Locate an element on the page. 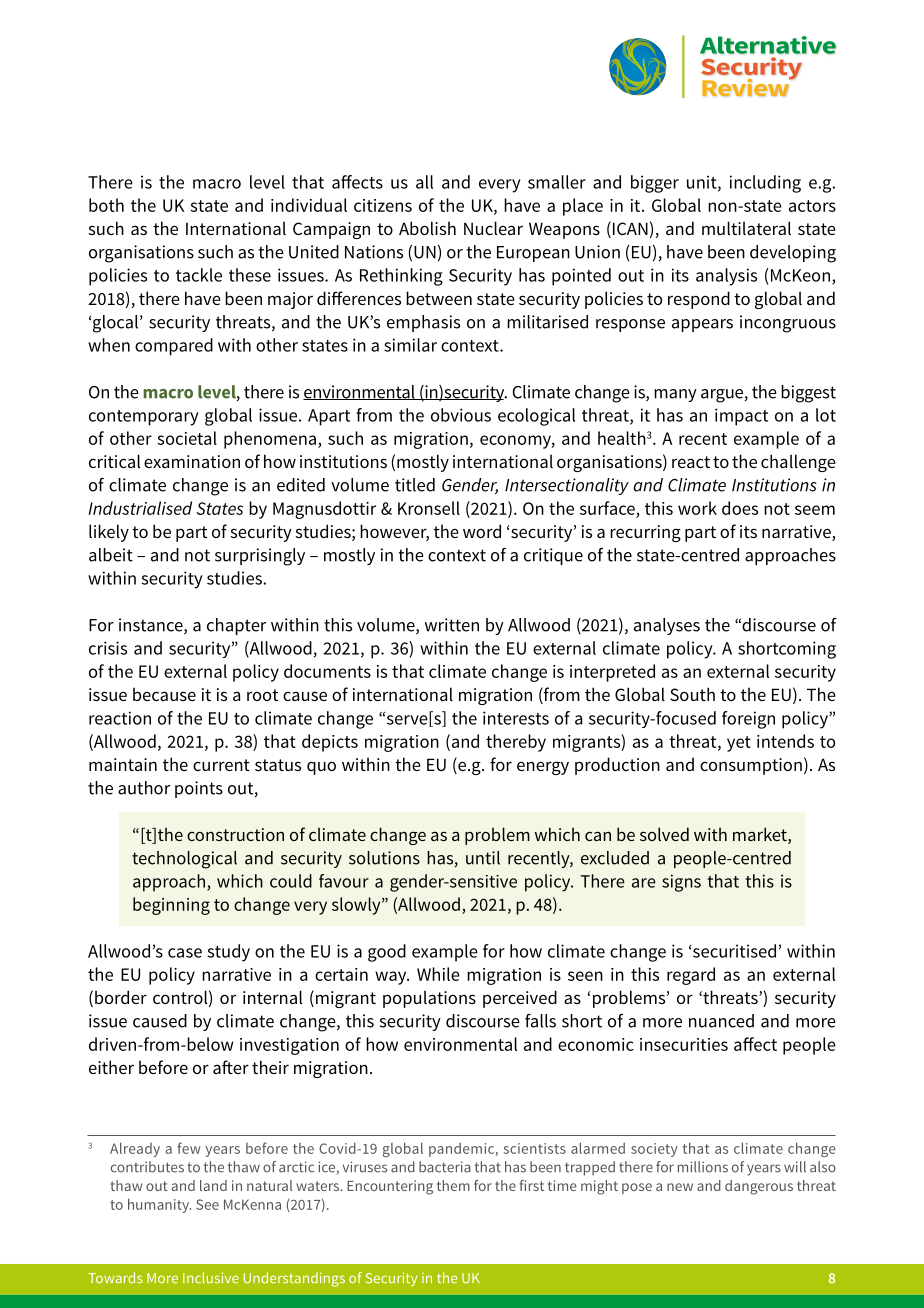 The height and width of the image is (1308, 924). Inclusive is located at coordinates (211, 1278).
